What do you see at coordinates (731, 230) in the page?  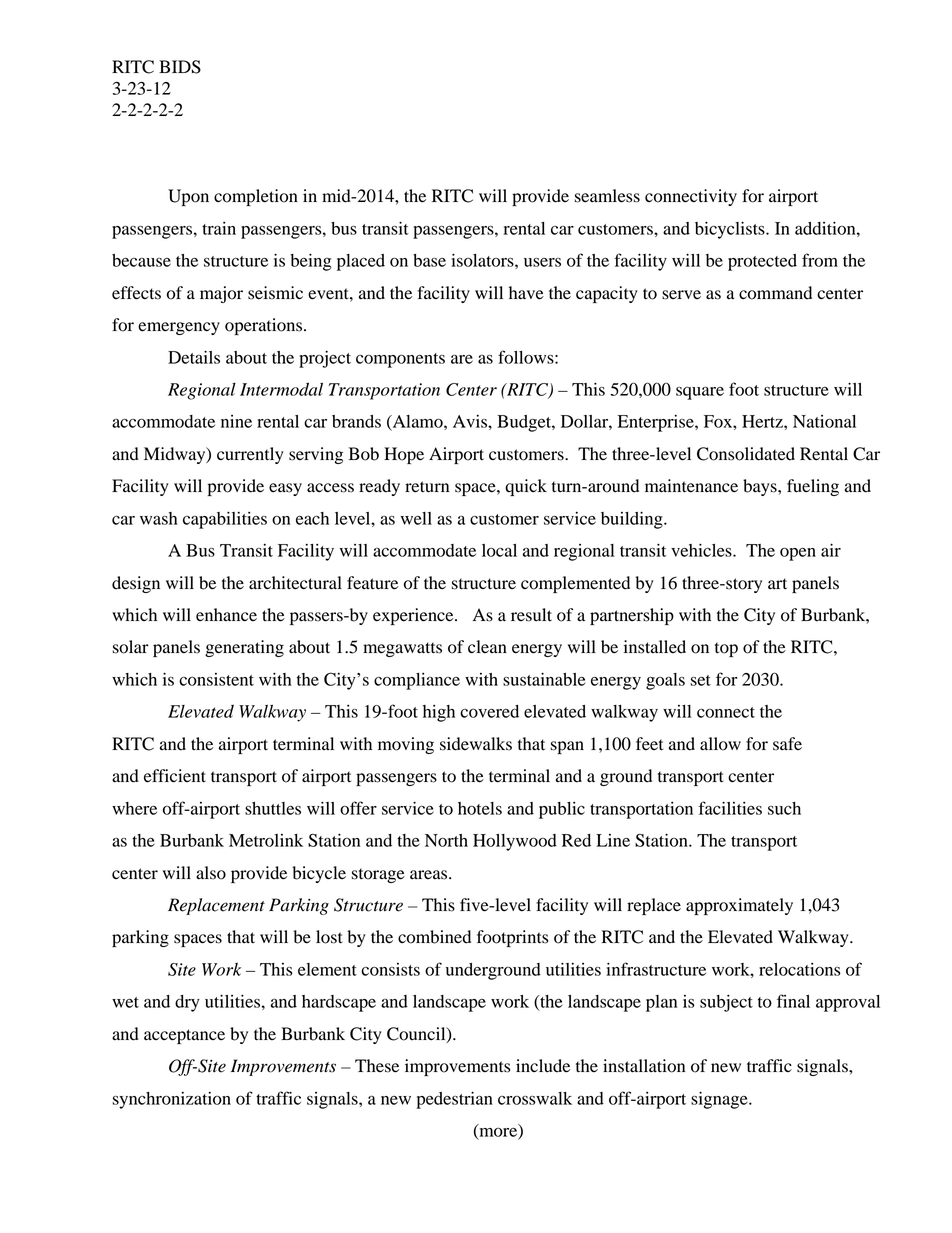 I see `bicyclists` at bounding box center [731, 230].
